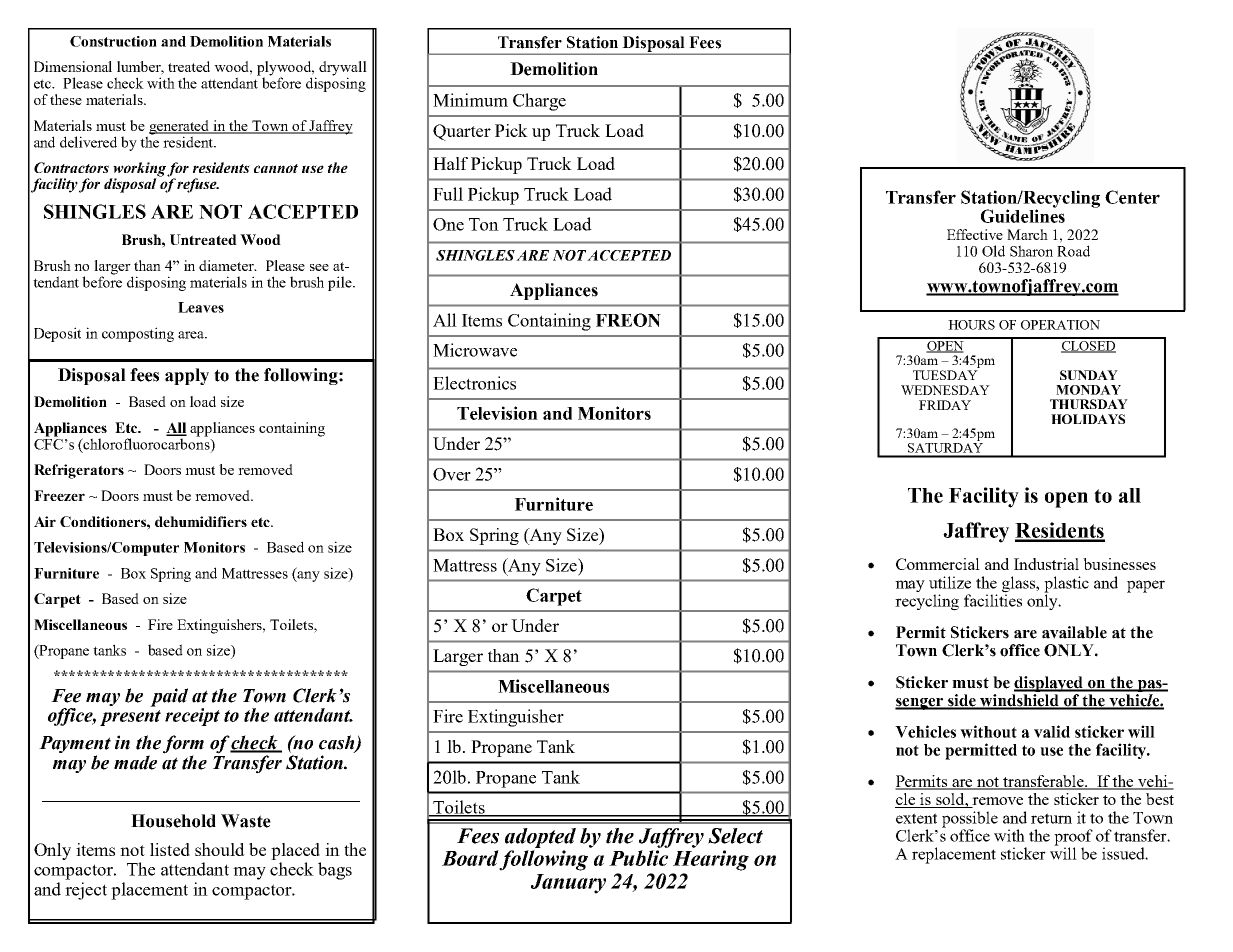 The width and height of the screenshot is (1233, 952). Describe the element at coordinates (170, 849) in the screenshot. I see `listed` at that location.
